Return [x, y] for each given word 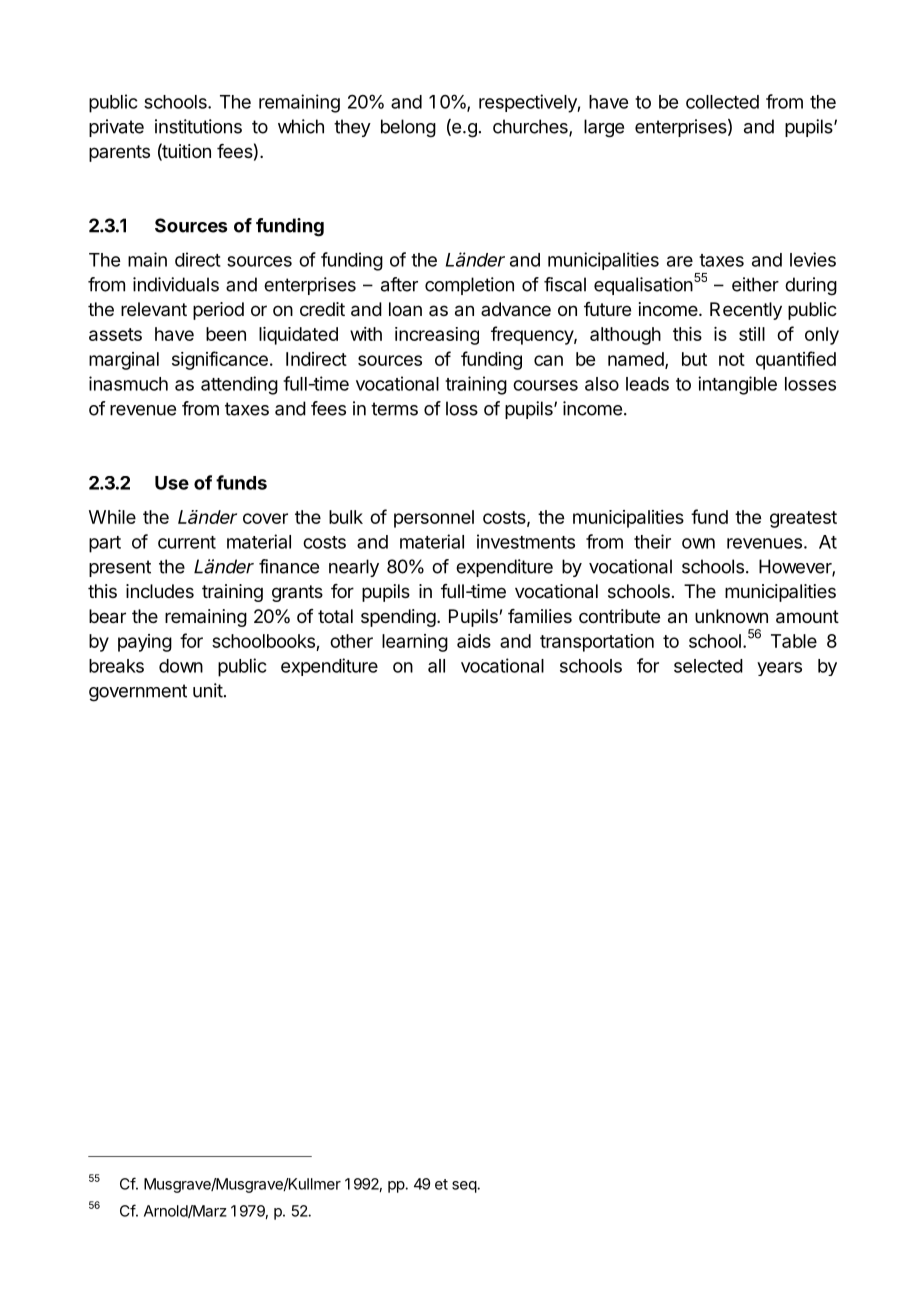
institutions [198, 126]
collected [722, 102]
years [779, 669]
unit [208, 690]
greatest [803, 519]
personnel [434, 519]
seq [465, 1187]
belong [408, 128]
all [436, 666]
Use [172, 483]
